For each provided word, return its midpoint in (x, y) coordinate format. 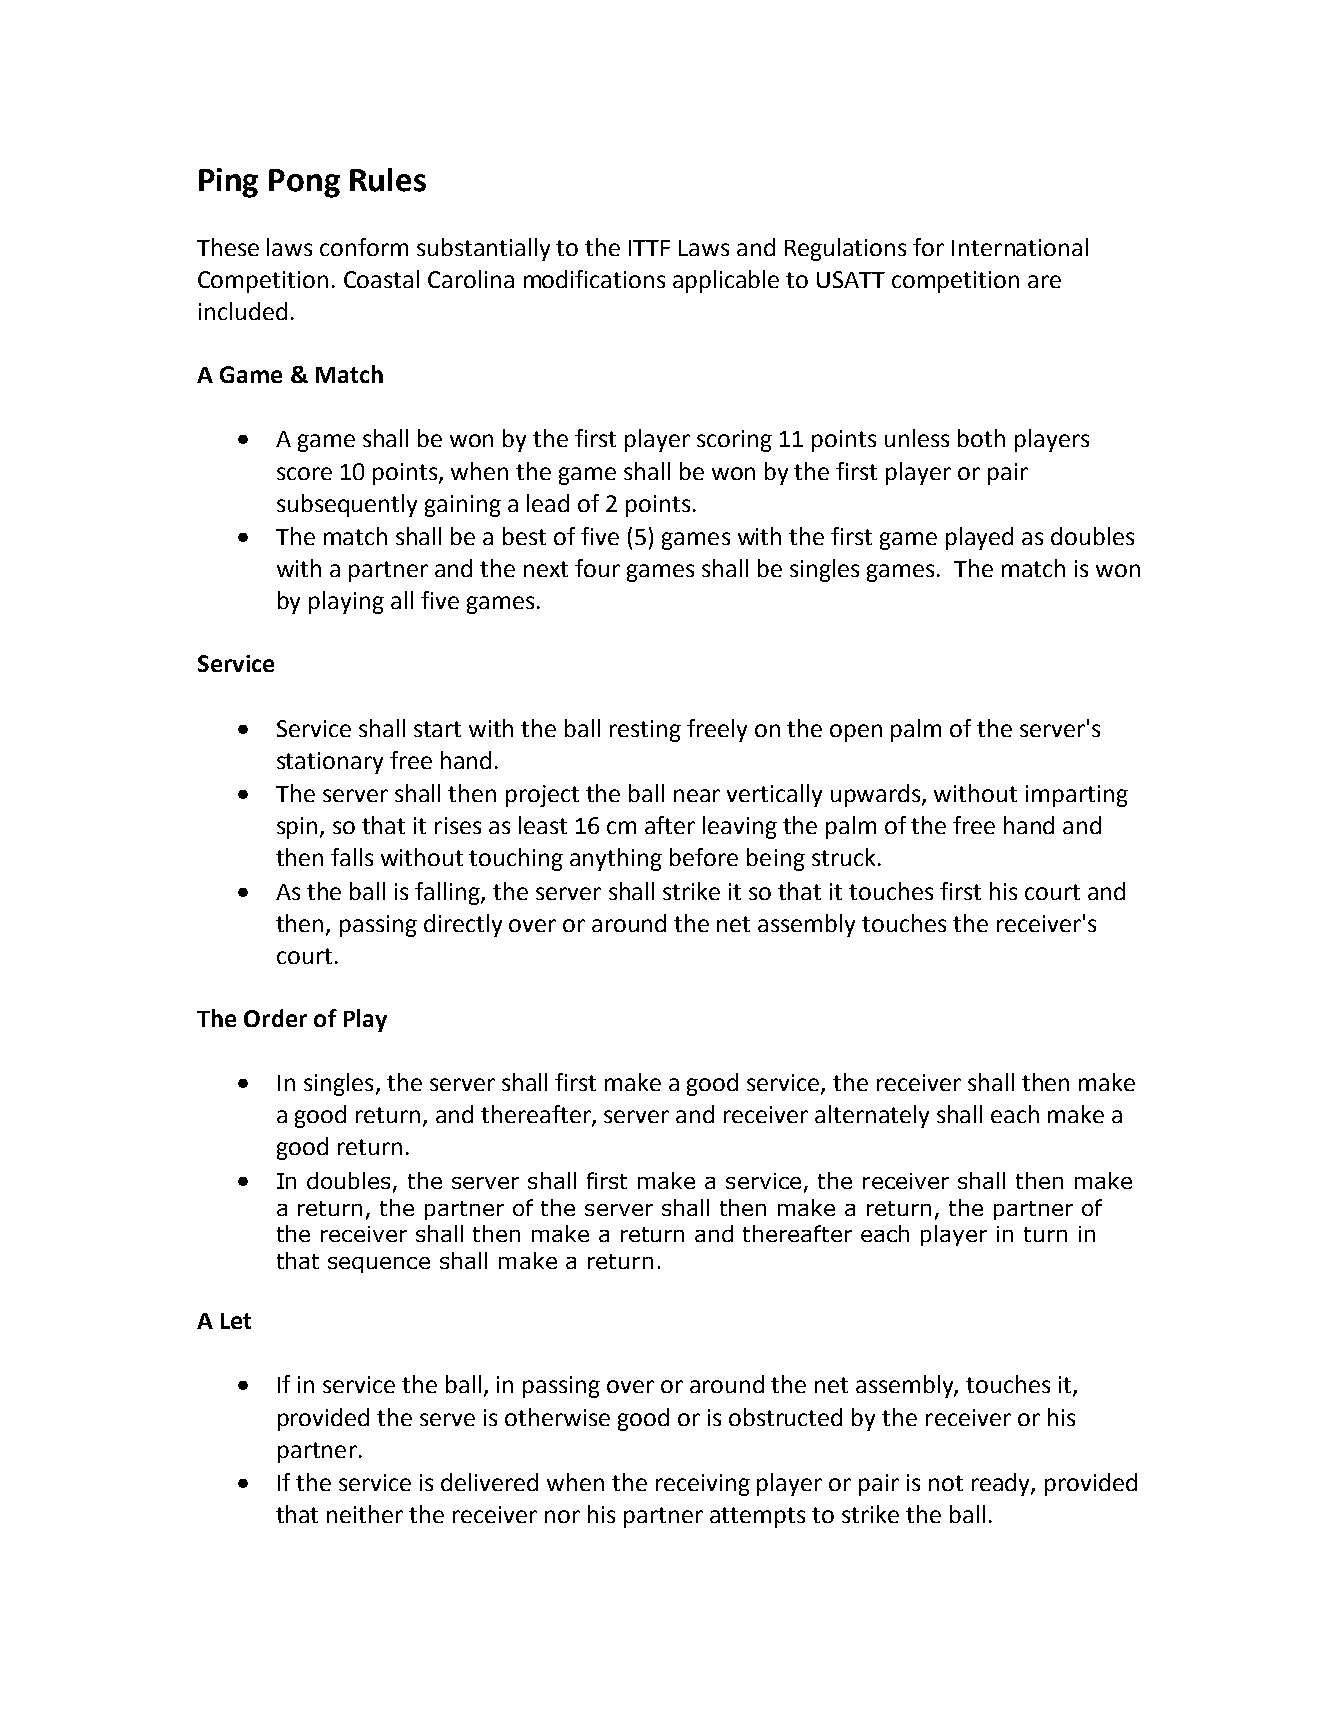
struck (843, 857)
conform (364, 247)
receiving (703, 1485)
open (856, 733)
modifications (594, 279)
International (1020, 247)
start (437, 729)
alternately (872, 1116)
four (597, 568)
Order (275, 1018)
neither (365, 1514)
